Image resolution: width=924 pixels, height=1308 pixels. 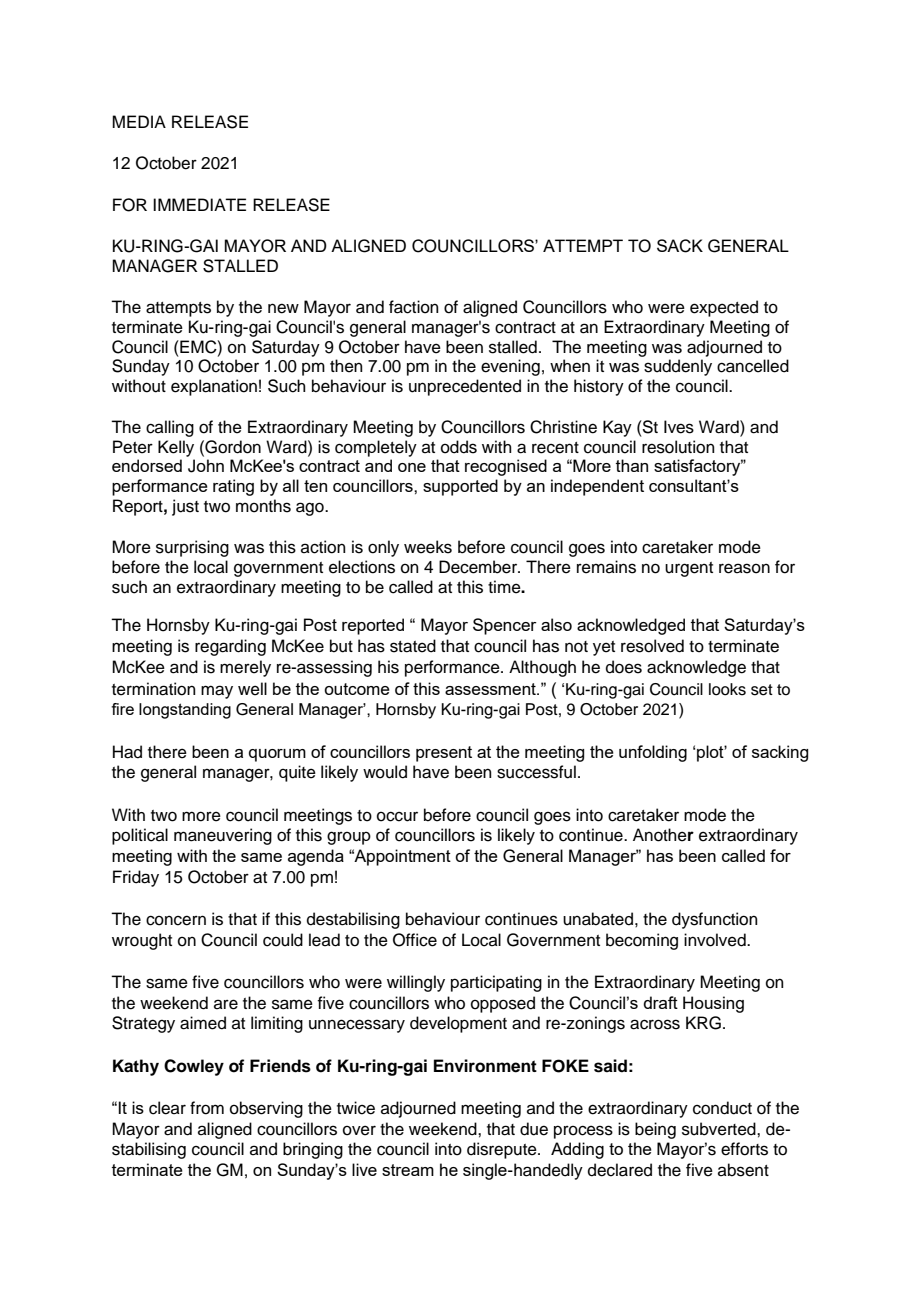 I want to click on unprecedented, so click(x=465, y=387).
